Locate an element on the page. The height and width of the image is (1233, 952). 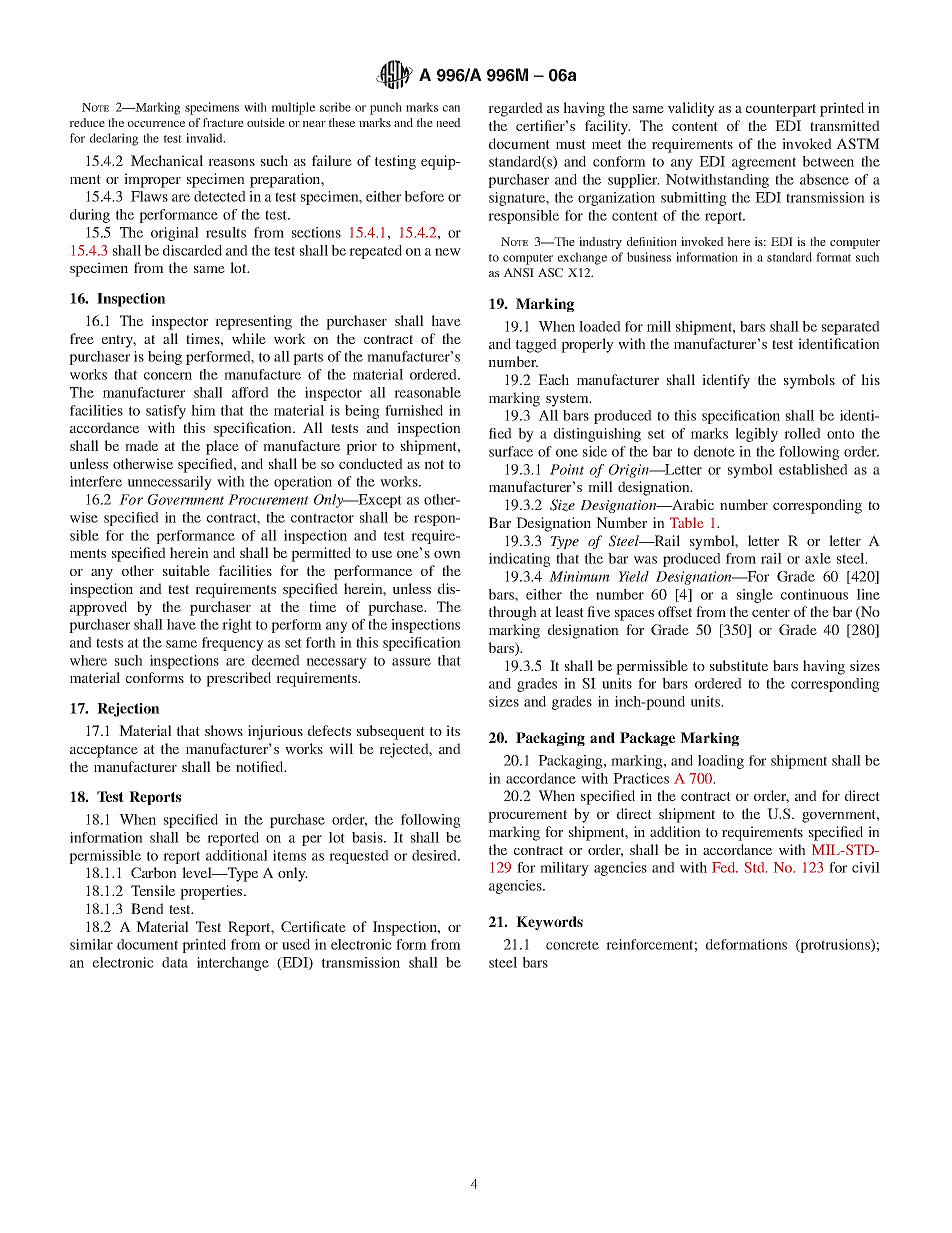
unnecessarily is located at coordinates (170, 483).
